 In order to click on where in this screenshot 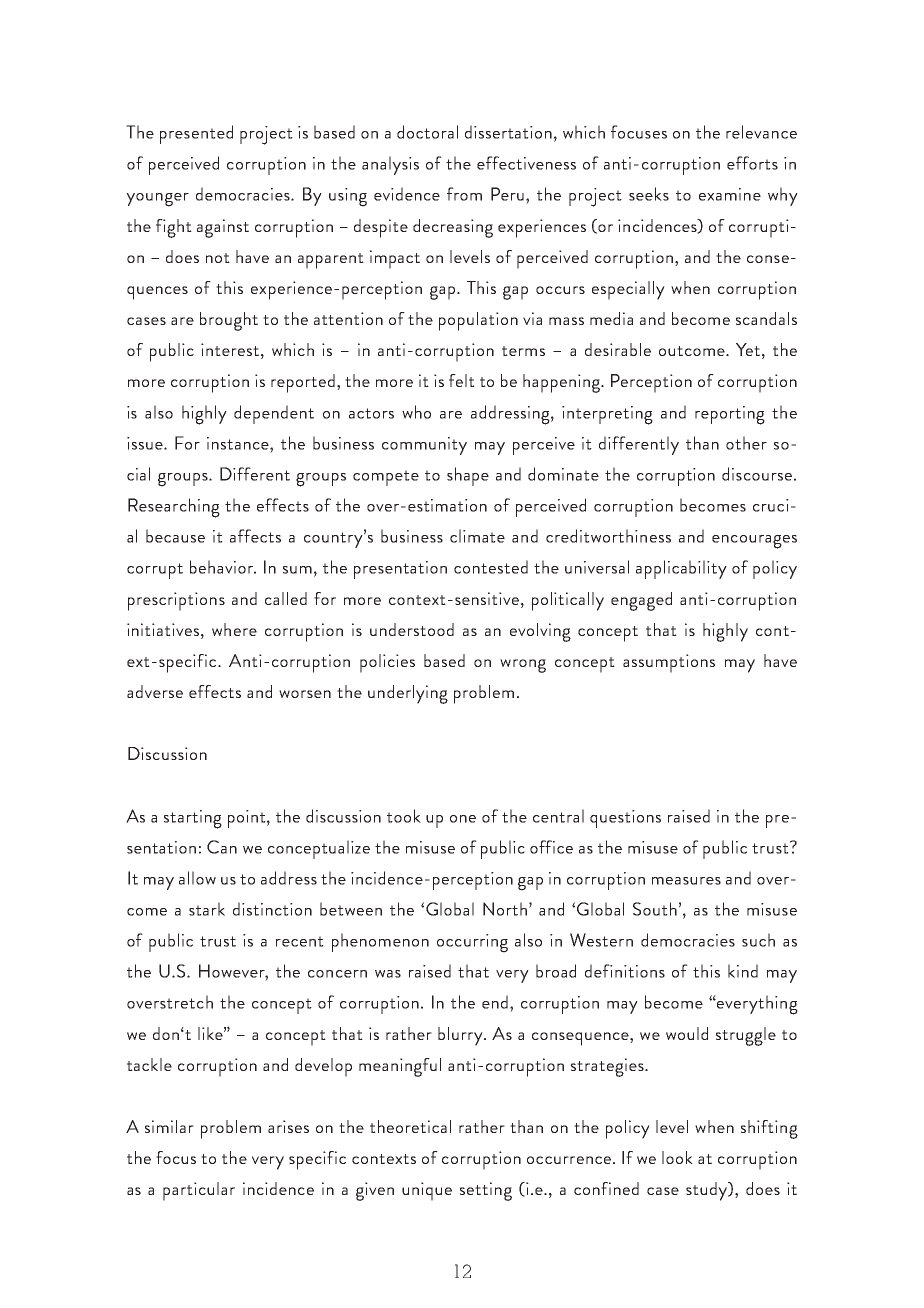, I will do `click(234, 629)`.
